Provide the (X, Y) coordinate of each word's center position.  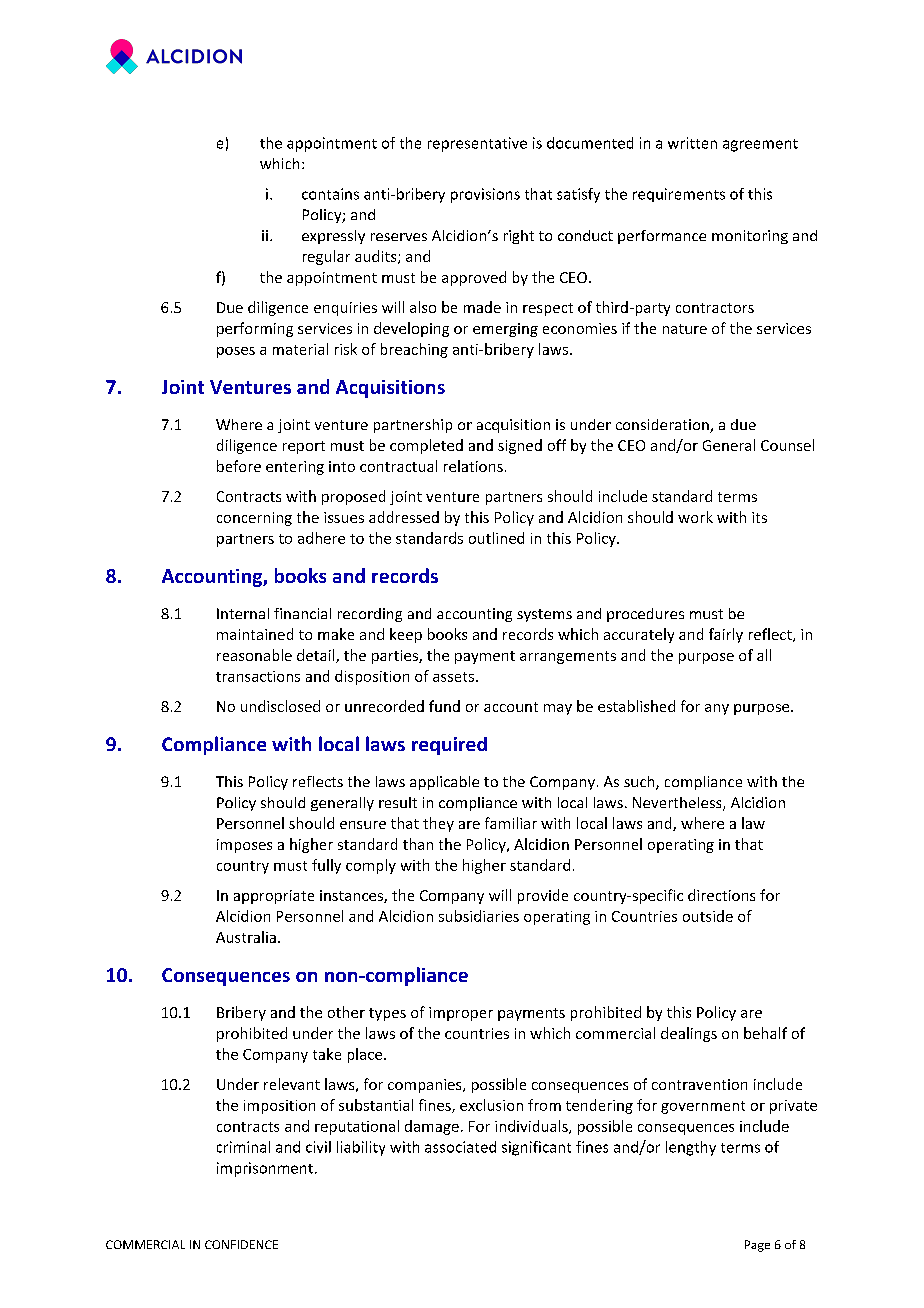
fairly (726, 635)
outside (708, 916)
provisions (485, 195)
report (304, 447)
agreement (760, 145)
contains (330, 194)
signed (520, 446)
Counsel (787, 445)
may (558, 709)
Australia (246, 937)
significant (536, 1148)
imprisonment (265, 1169)
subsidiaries (479, 916)
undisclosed (280, 706)
